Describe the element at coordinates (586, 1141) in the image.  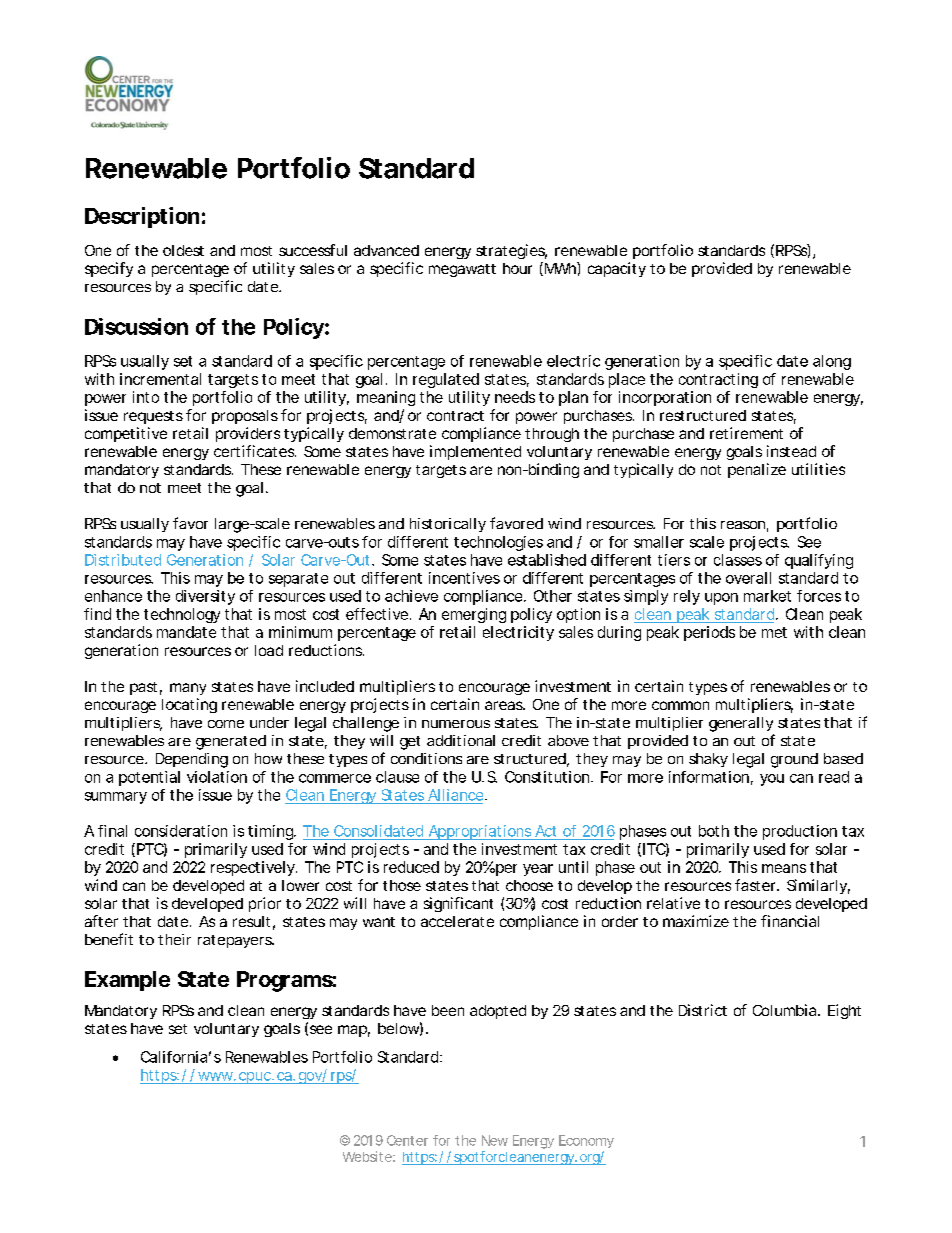
I see `Economy` at that location.
